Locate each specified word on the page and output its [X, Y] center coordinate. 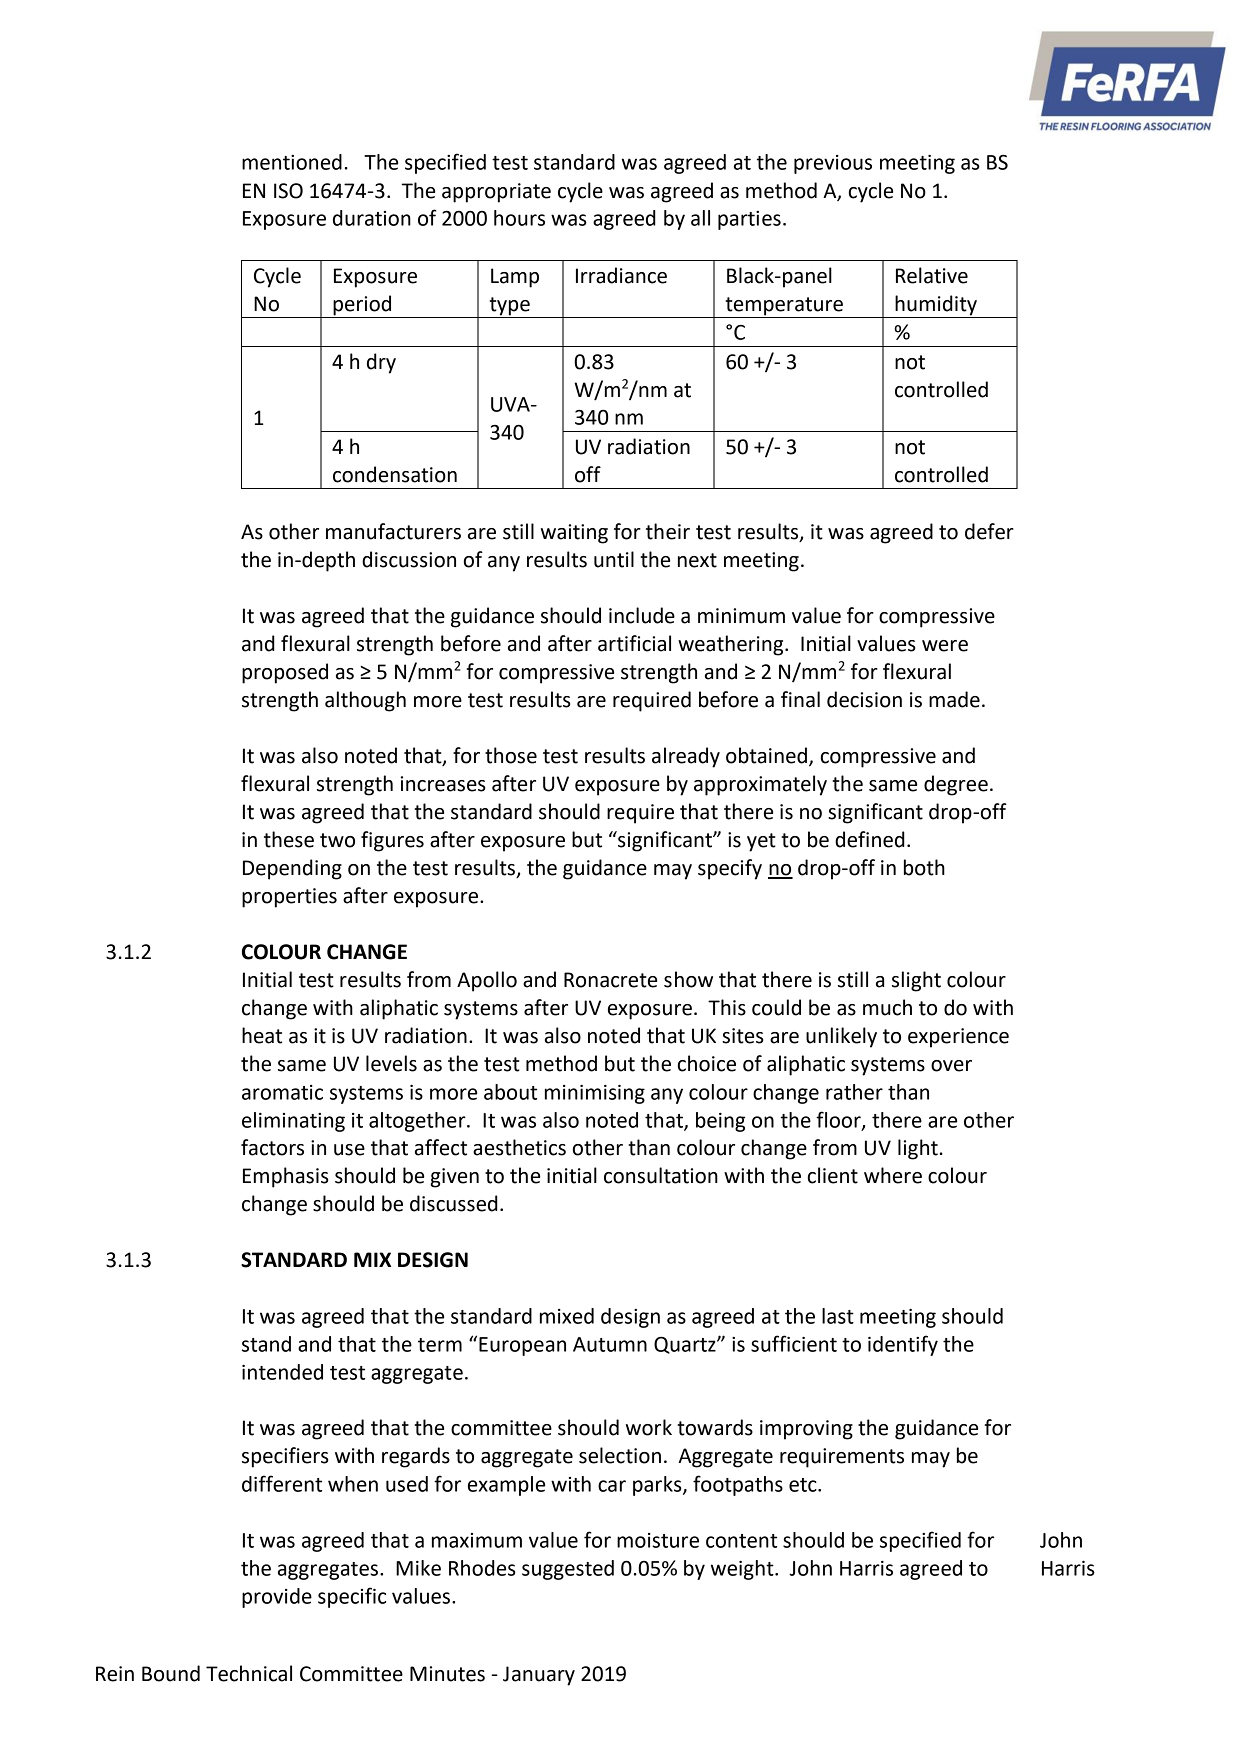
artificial [634, 643]
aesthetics [519, 1147]
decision [864, 699]
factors [272, 1147]
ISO [288, 191]
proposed [285, 673]
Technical [249, 1673]
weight [743, 1570]
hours [519, 218]
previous [833, 164]
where [893, 1175]
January [539, 1676]
